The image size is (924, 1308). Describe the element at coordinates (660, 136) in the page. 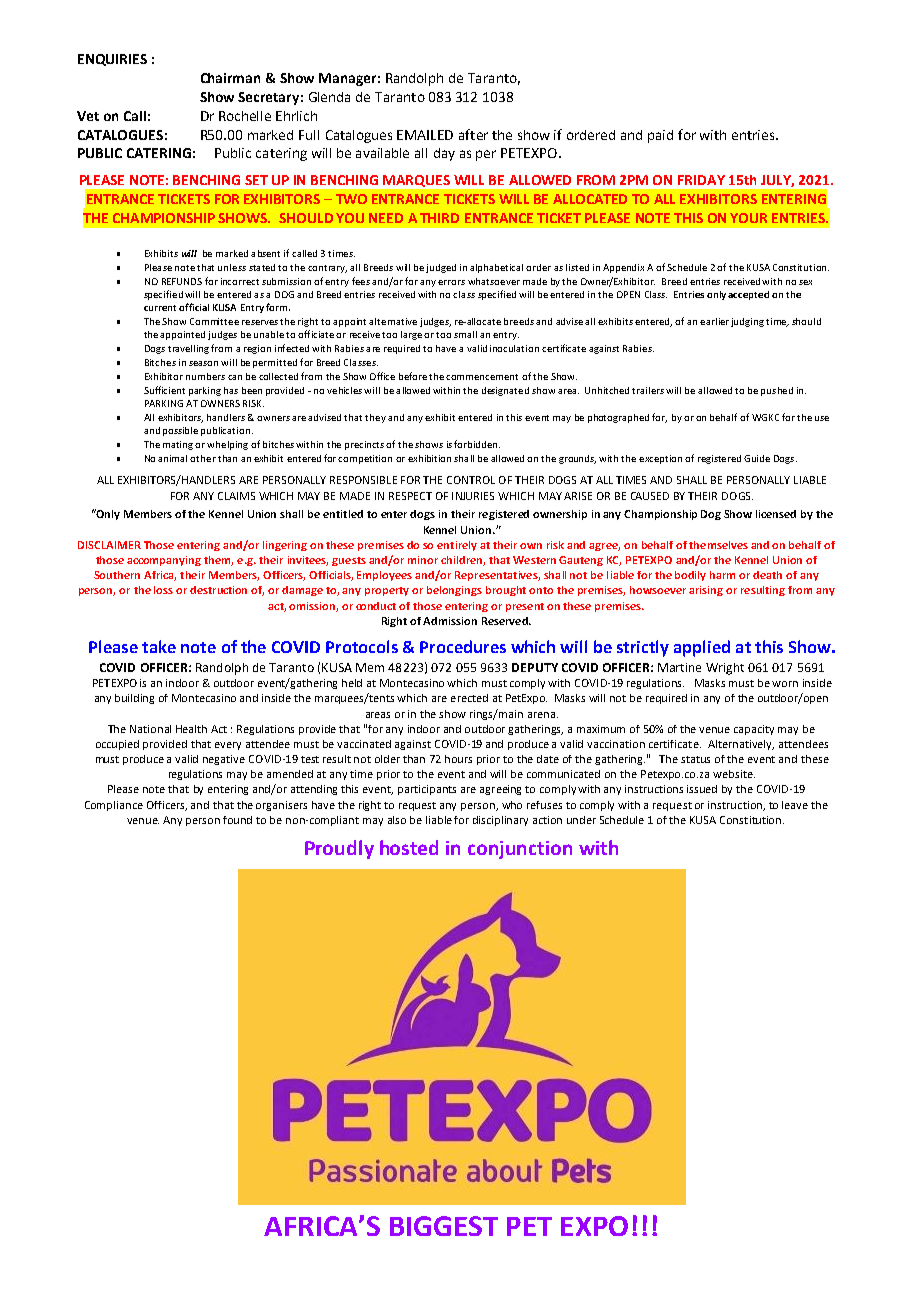

I see `paid` at that location.
